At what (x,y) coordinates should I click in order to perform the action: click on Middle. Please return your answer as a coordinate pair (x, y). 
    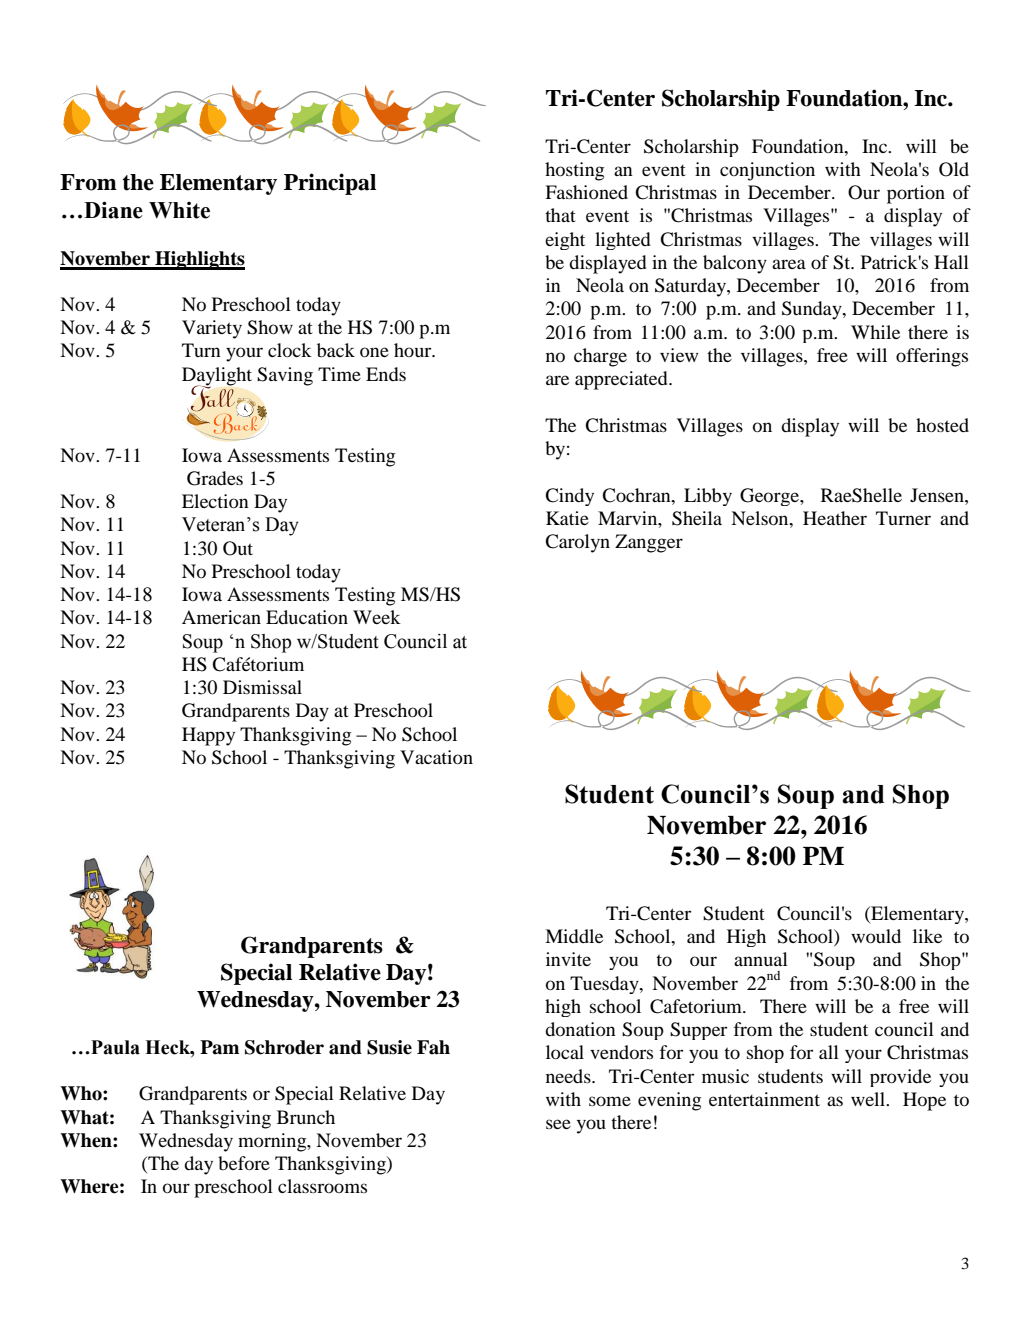
    Looking at the image, I should click on (574, 936).
